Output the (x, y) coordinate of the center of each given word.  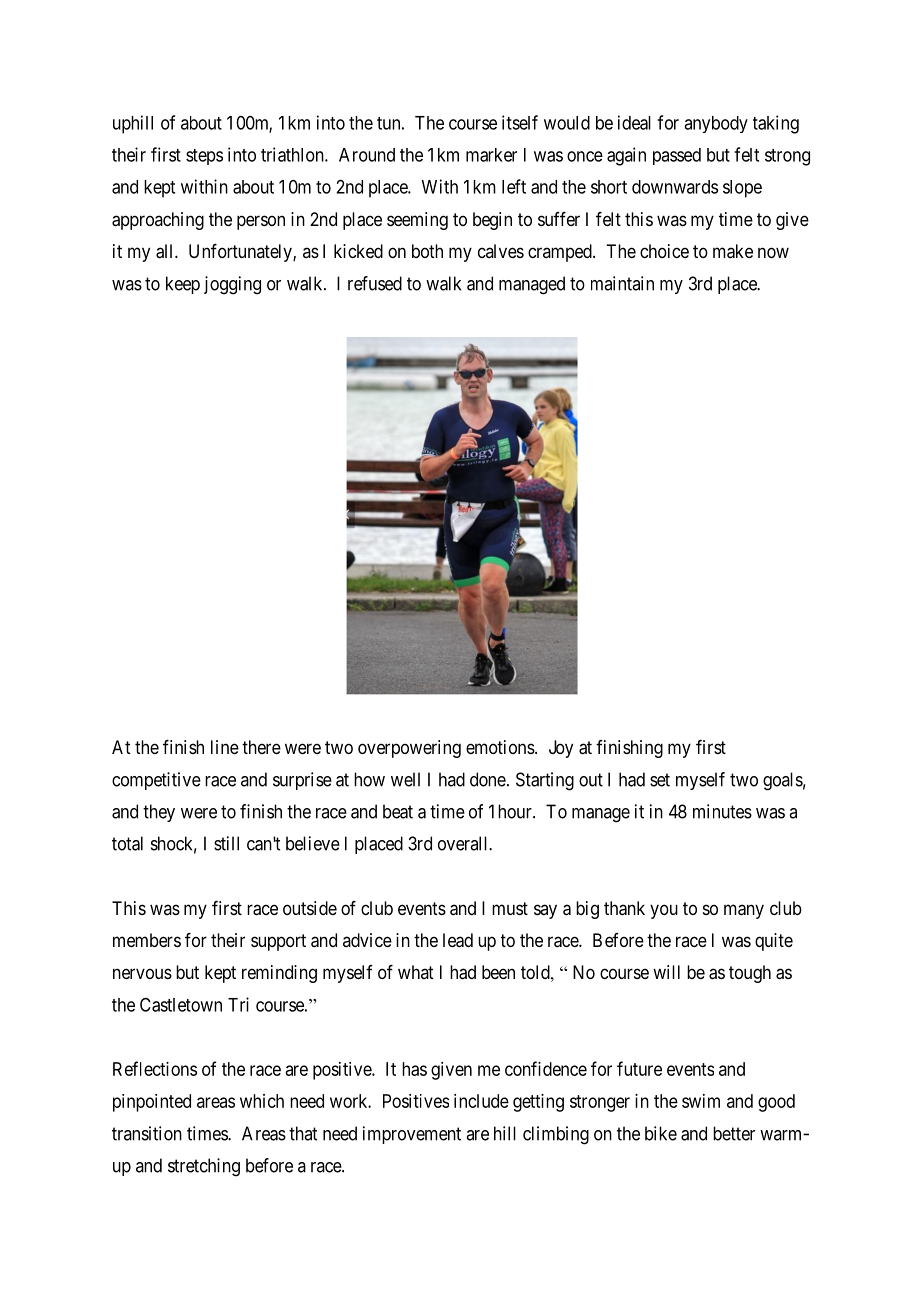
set (660, 780)
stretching (204, 1167)
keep (183, 285)
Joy (561, 749)
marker (491, 155)
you (664, 911)
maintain (622, 283)
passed (677, 156)
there (261, 747)
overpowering (409, 749)
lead (458, 940)
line (225, 747)
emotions (501, 747)
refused (375, 283)
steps (204, 157)
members (147, 940)
